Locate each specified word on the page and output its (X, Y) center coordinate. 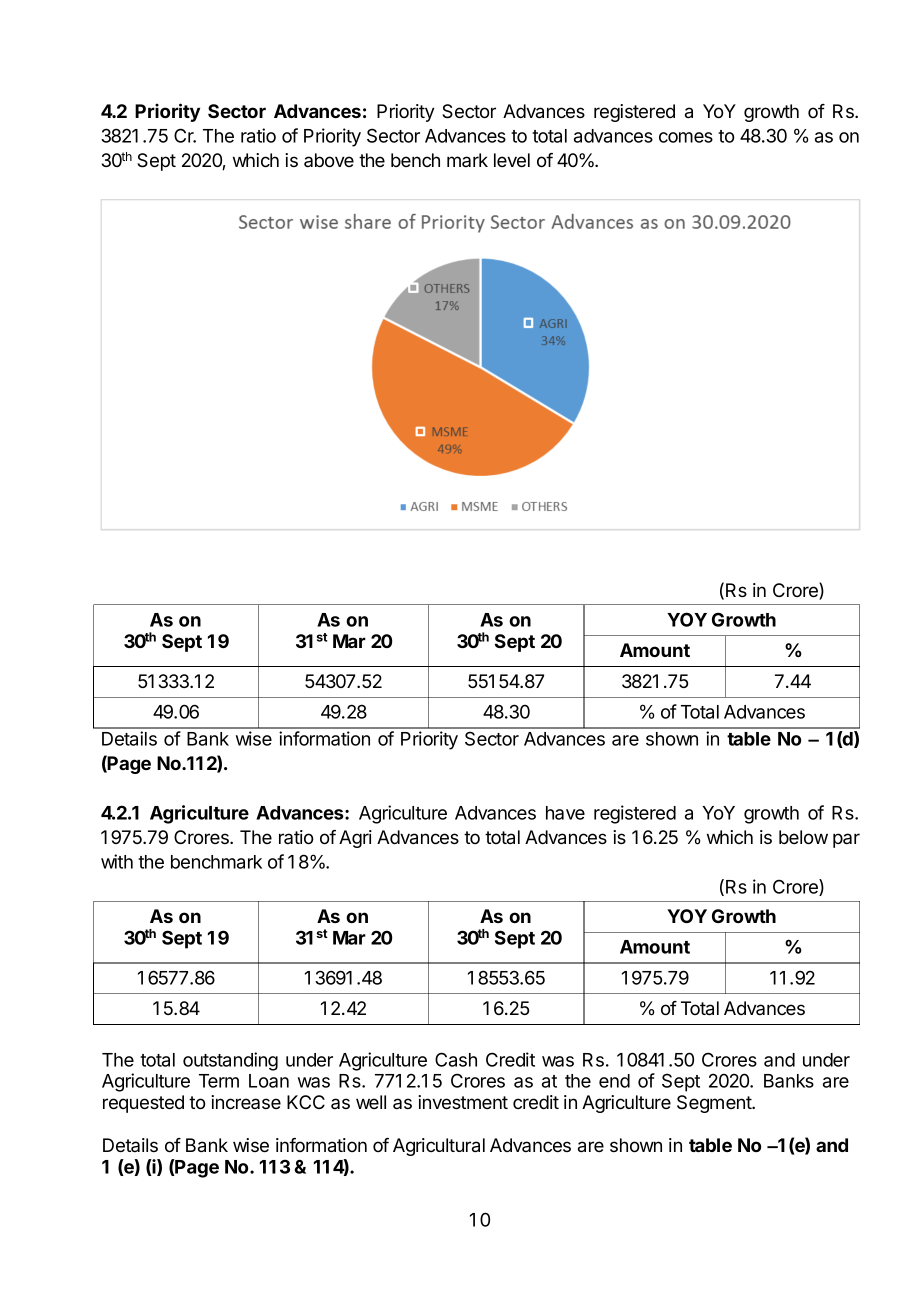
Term (219, 1081)
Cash (456, 1059)
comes (686, 137)
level (512, 160)
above (329, 160)
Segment (715, 1104)
